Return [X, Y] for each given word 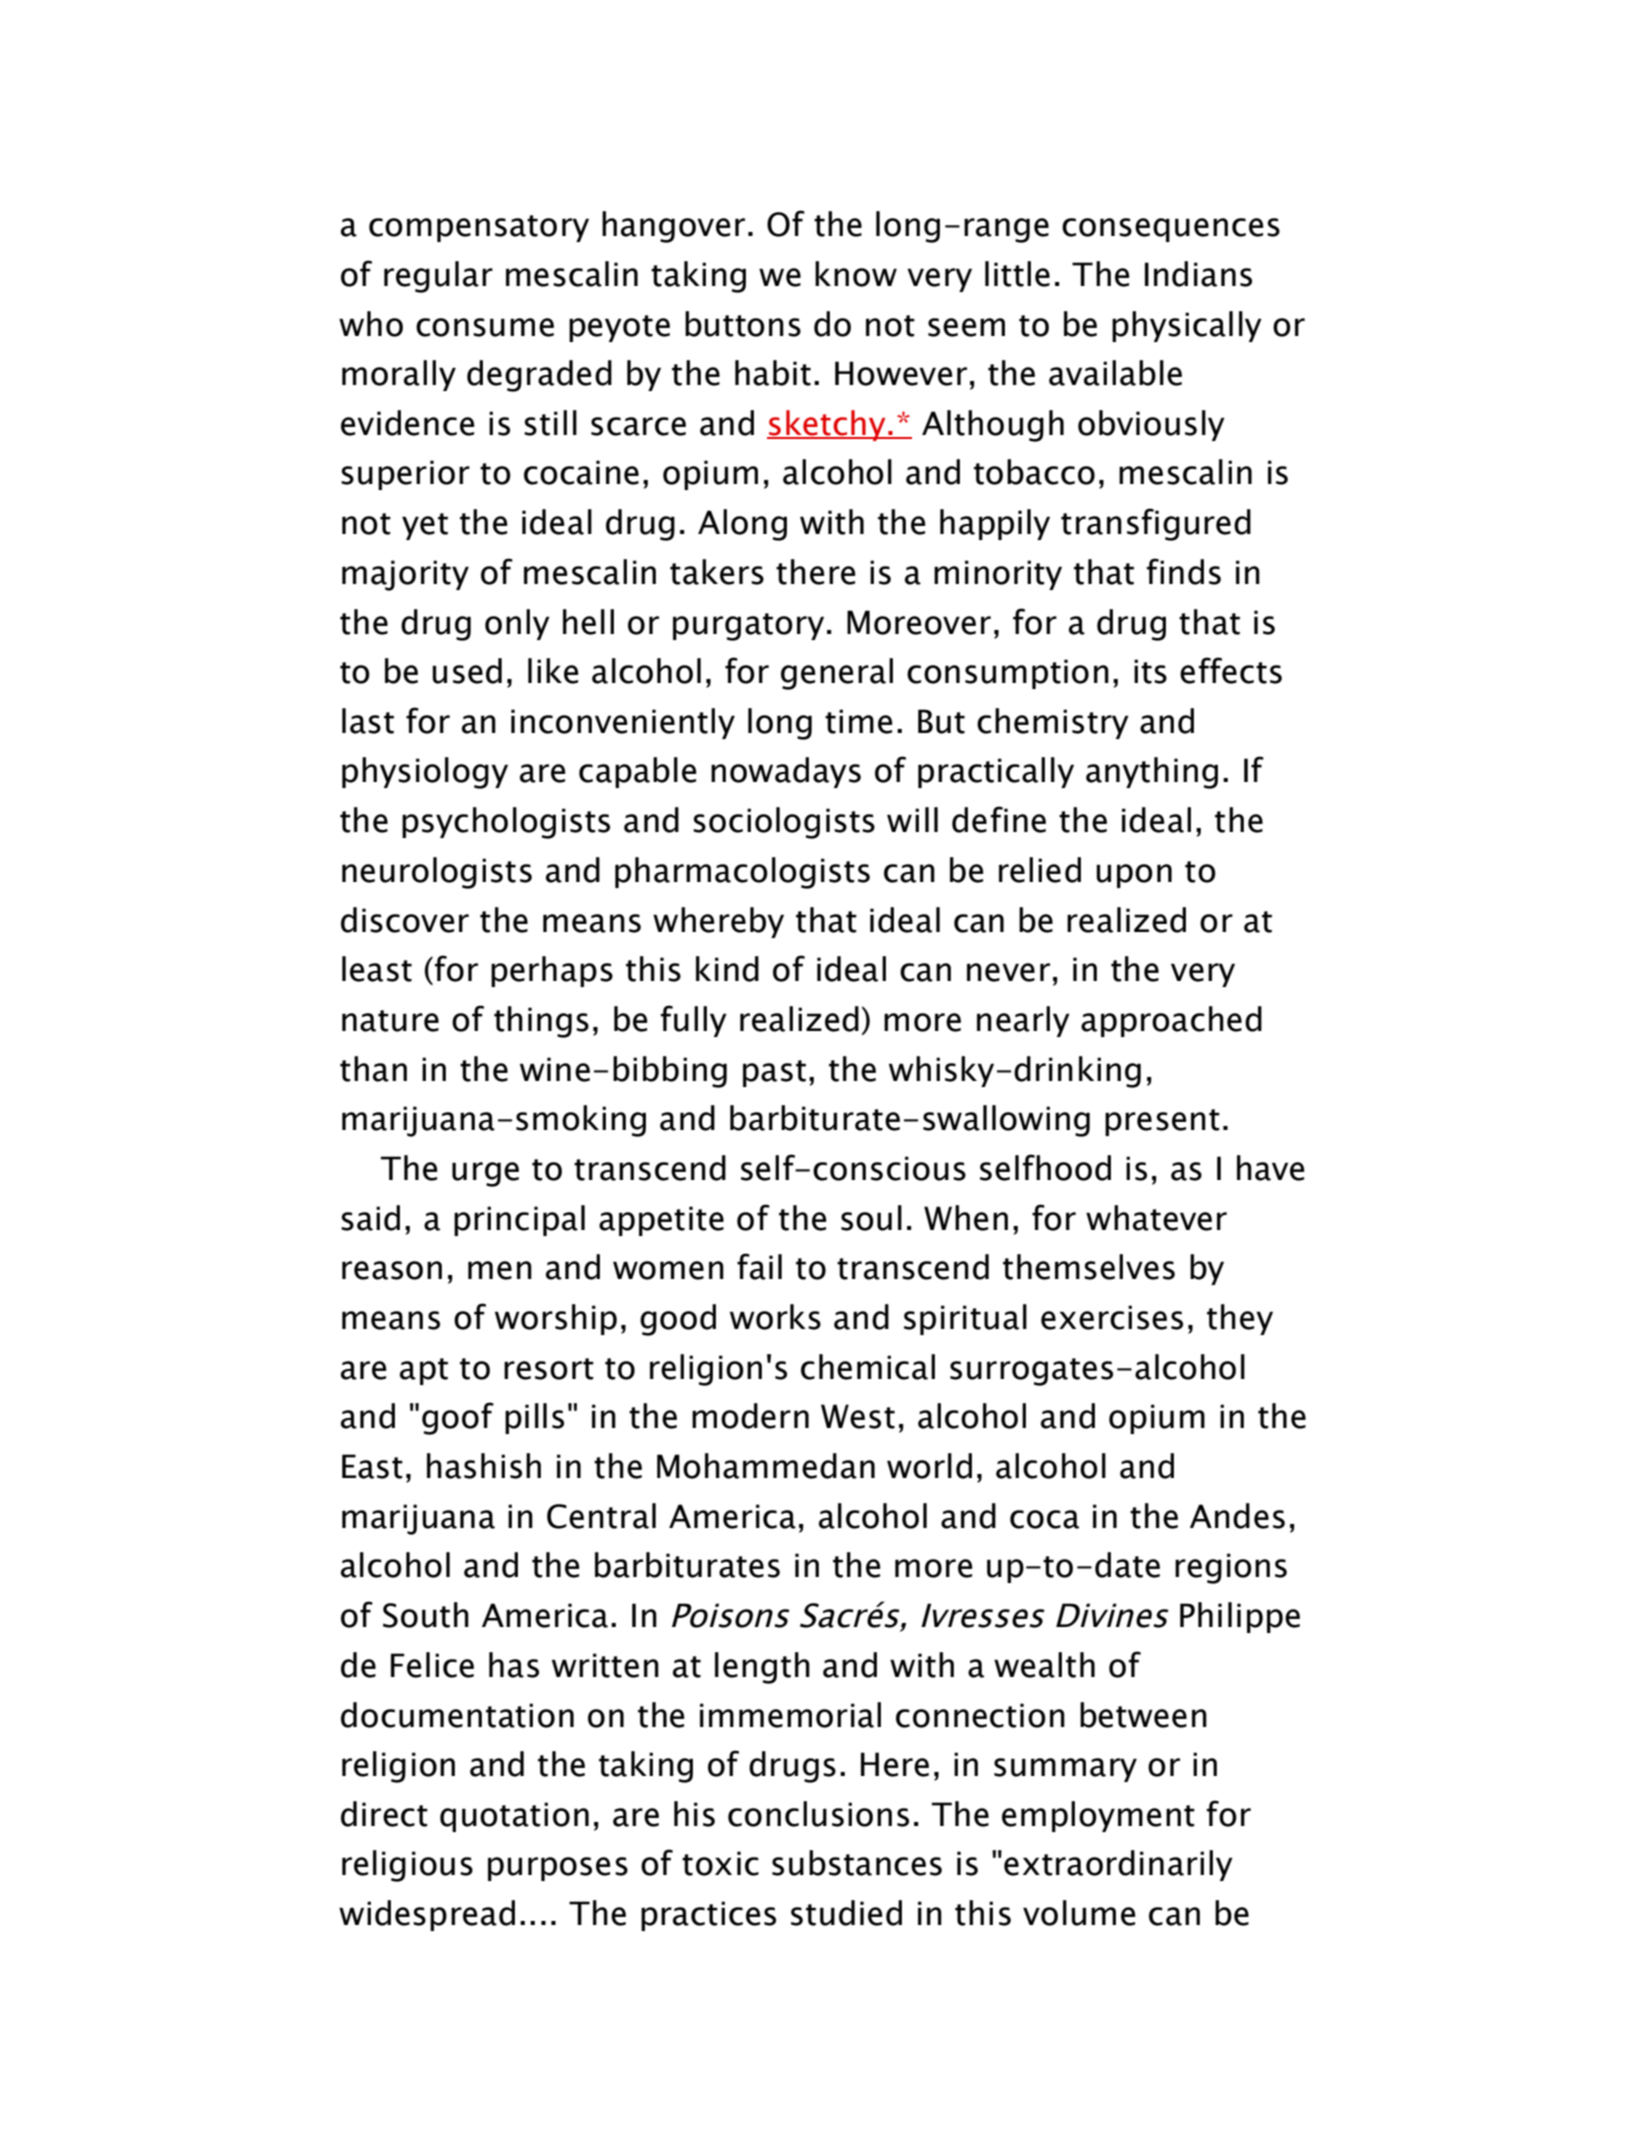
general [837, 674]
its [1150, 671]
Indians [1198, 274]
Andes [1237, 1516]
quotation [514, 1817]
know [856, 274]
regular [438, 277]
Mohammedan [766, 1466]
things [541, 1022]
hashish [484, 1466]
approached [1171, 1021]
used [467, 671]
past [774, 1073]
